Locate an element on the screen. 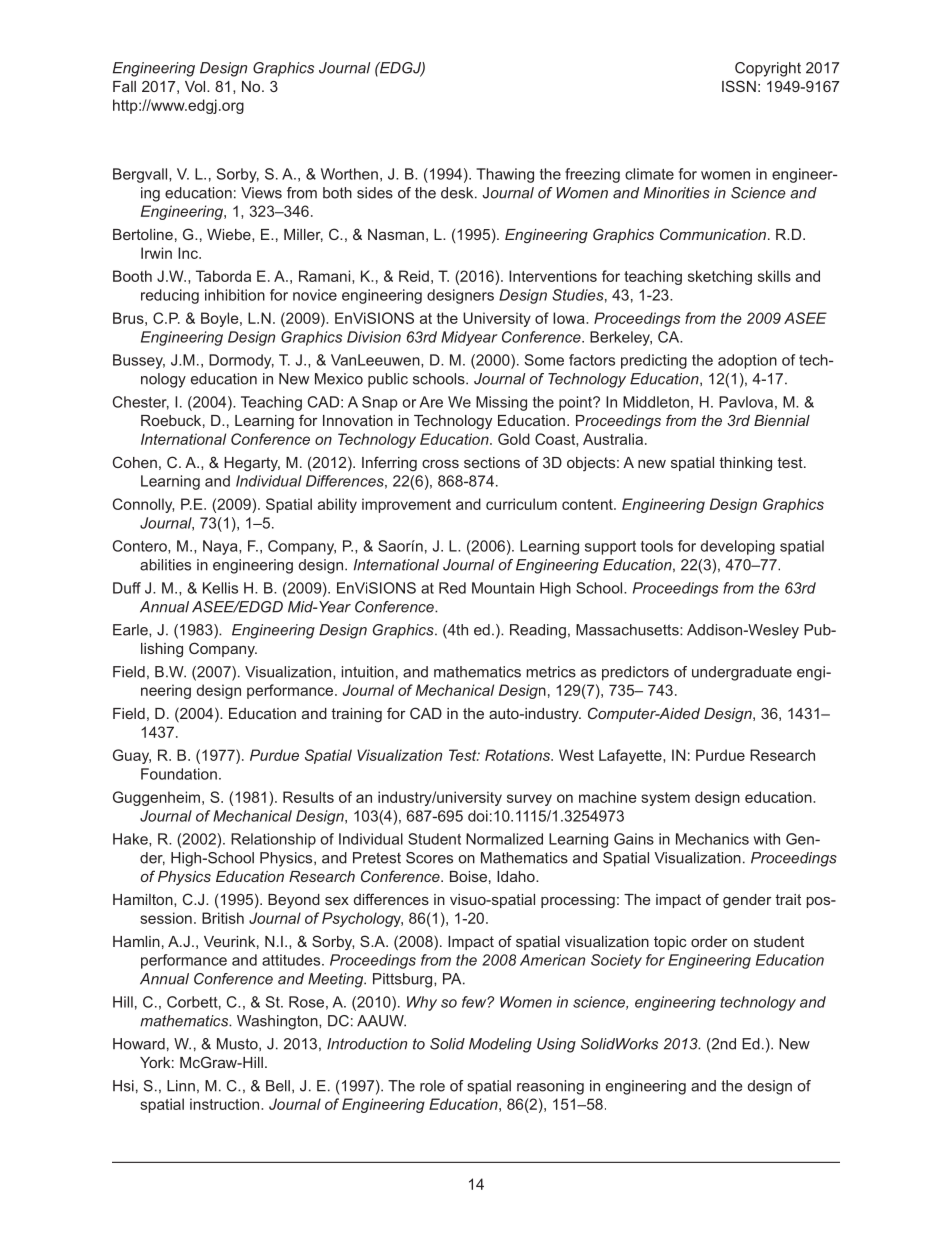 The width and height of the screenshot is (952, 1233). ISSN is located at coordinates (739, 86).
